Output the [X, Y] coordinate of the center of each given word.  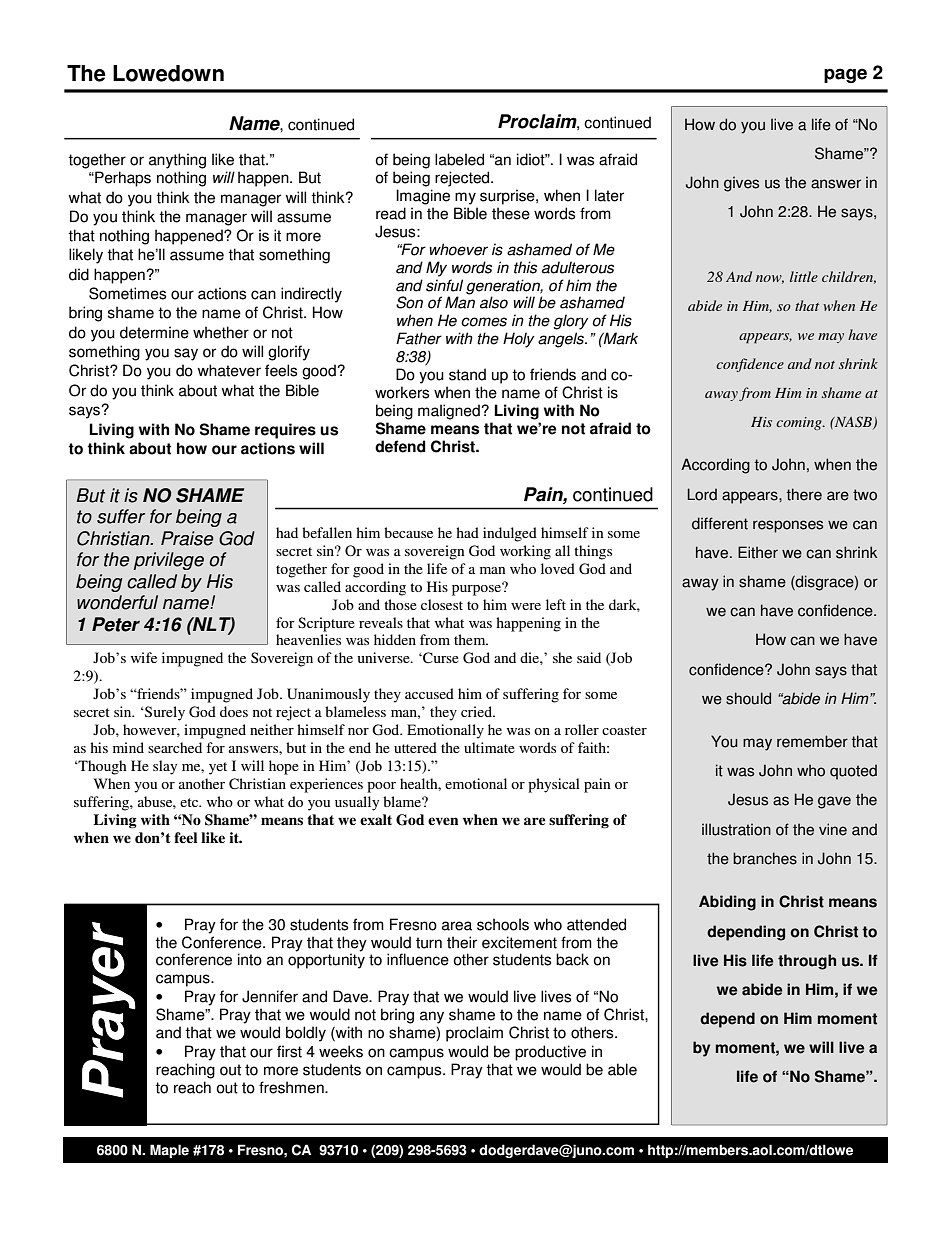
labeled [459, 159]
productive [550, 1053]
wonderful [117, 602]
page [845, 75]
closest [442, 604]
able [622, 1069]
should [748, 698]
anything [177, 161]
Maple [169, 1151]
